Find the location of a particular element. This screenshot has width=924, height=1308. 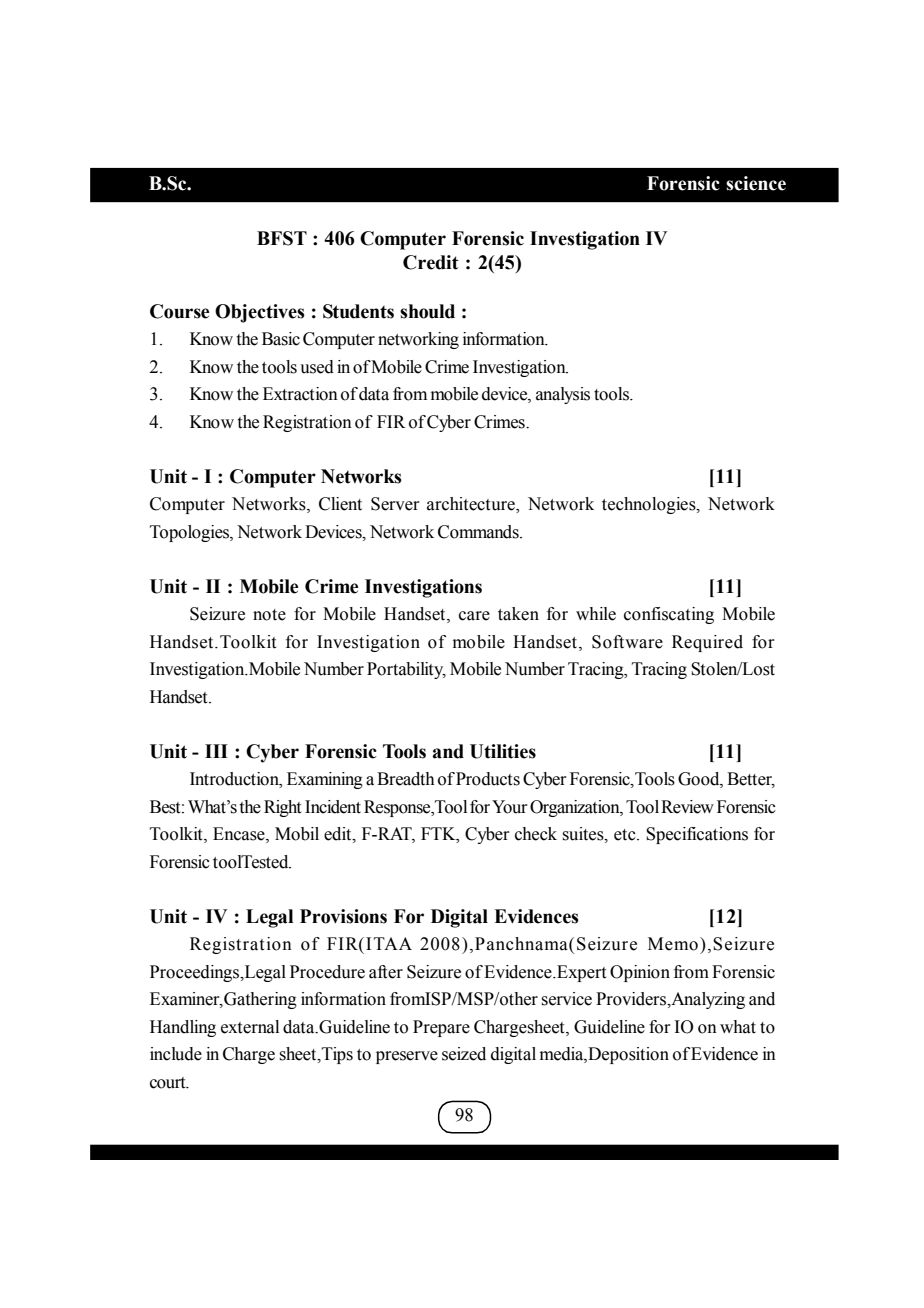

architecture is located at coordinates (472, 505).
